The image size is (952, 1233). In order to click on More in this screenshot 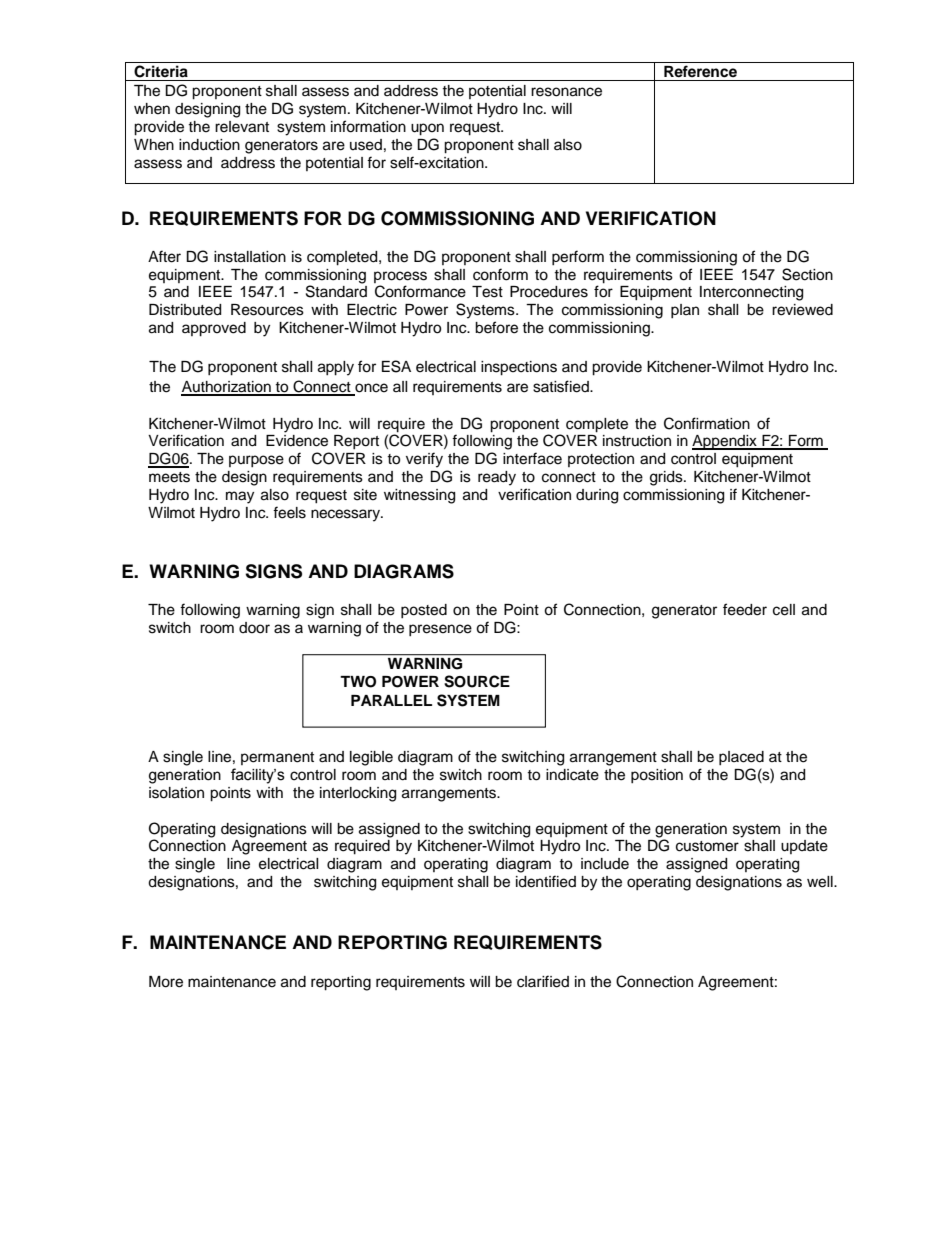, I will do `click(166, 982)`.
